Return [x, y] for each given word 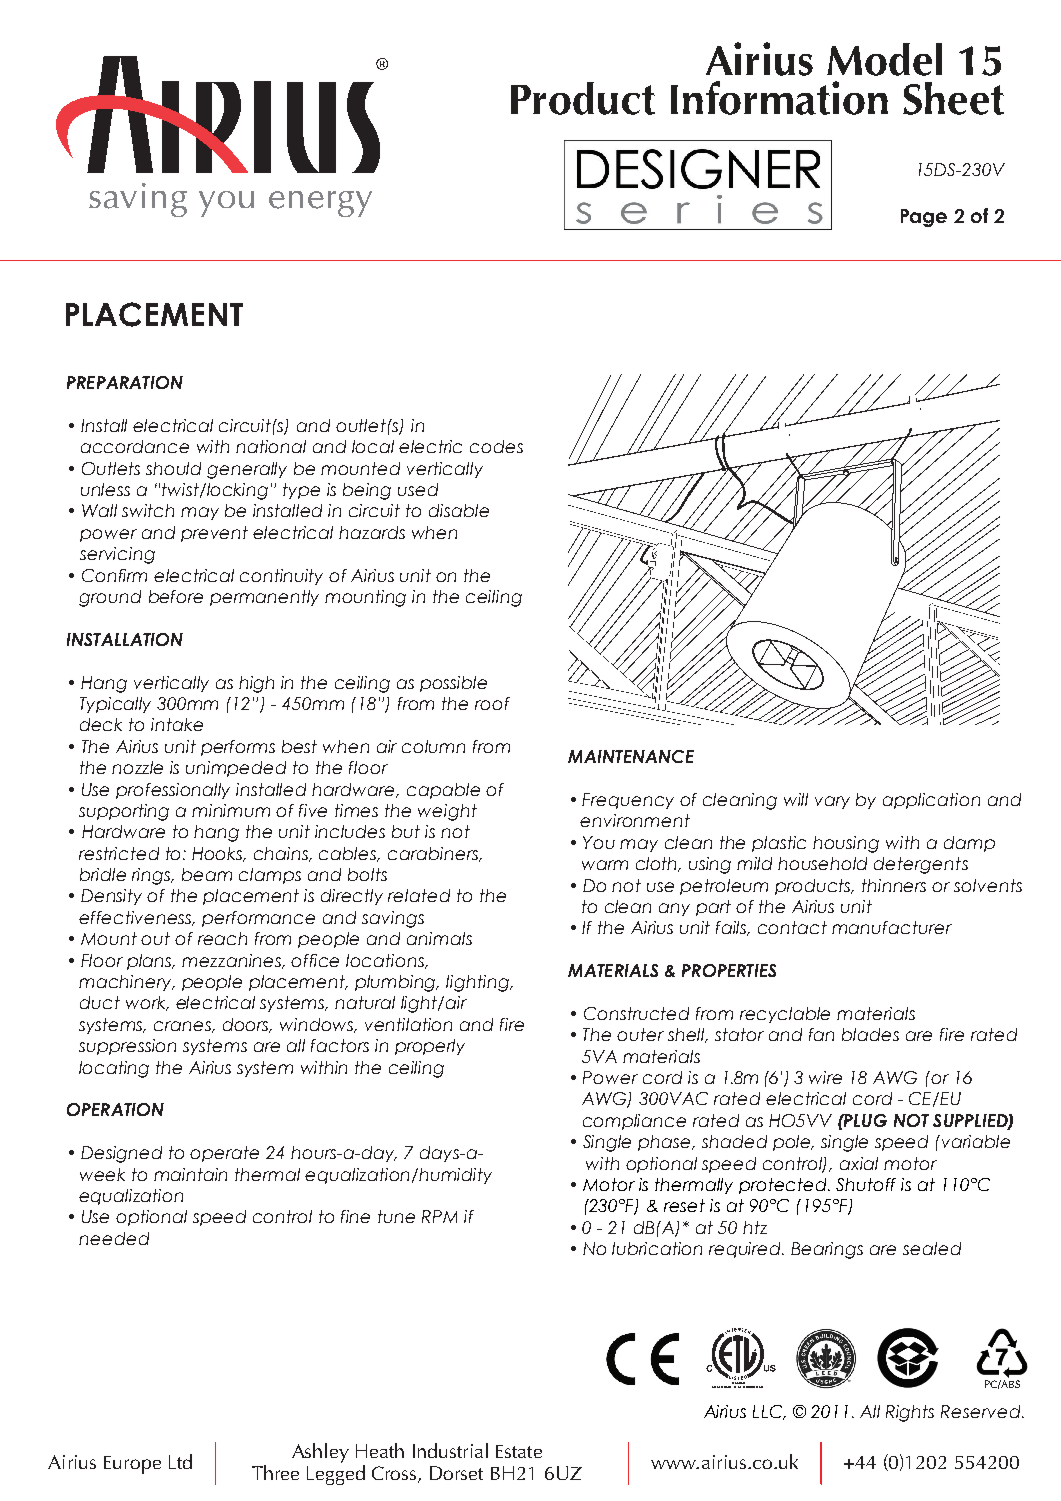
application [931, 801]
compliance [634, 1122]
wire [825, 1077]
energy [320, 204]
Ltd [180, 1461]
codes [496, 446]
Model [884, 59]
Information [779, 98]
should [173, 468]
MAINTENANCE [631, 756]
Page [924, 218]
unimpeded [236, 769]
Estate [519, 1451]
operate [224, 1154]
